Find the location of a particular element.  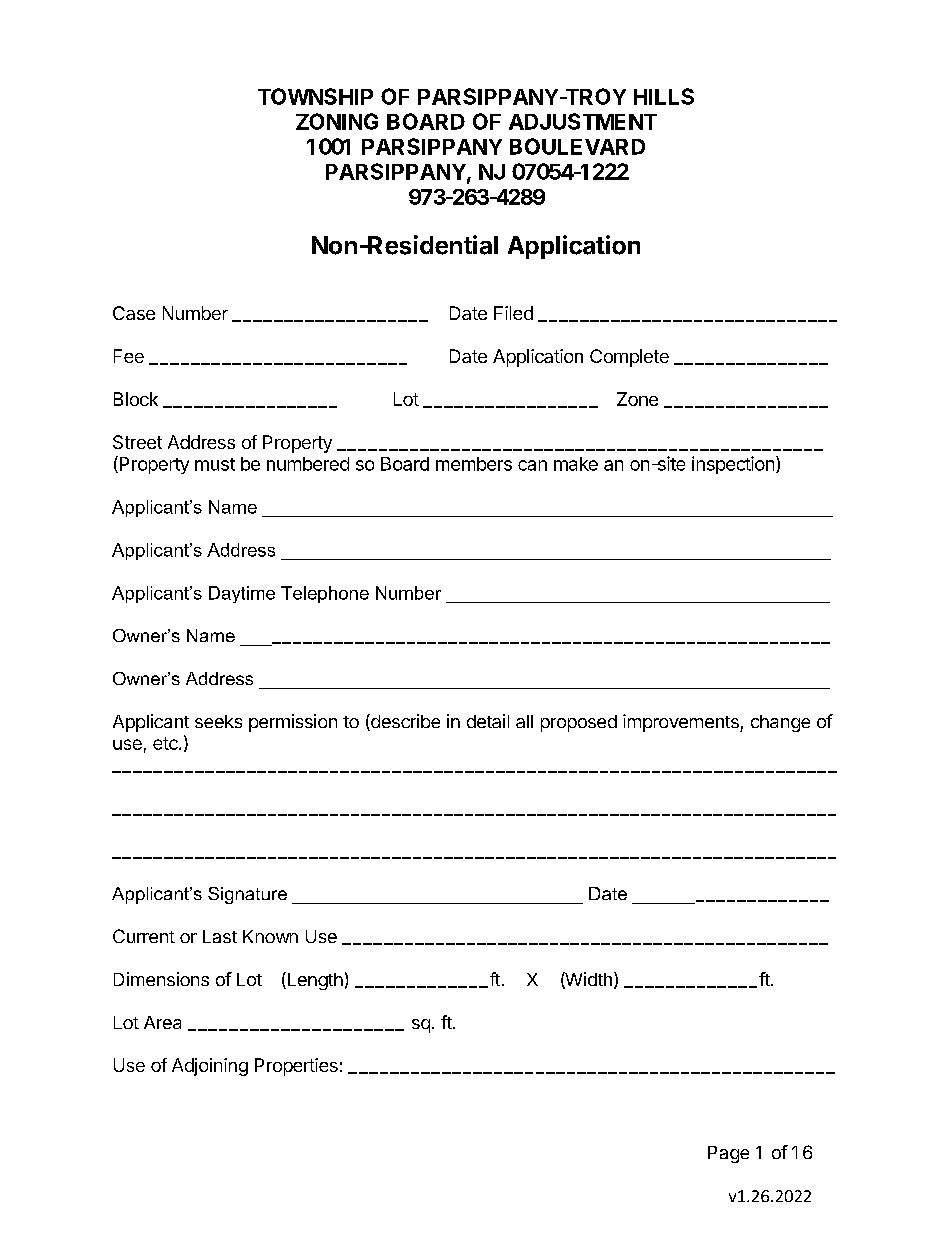

detail is located at coordinates (488, 721).
